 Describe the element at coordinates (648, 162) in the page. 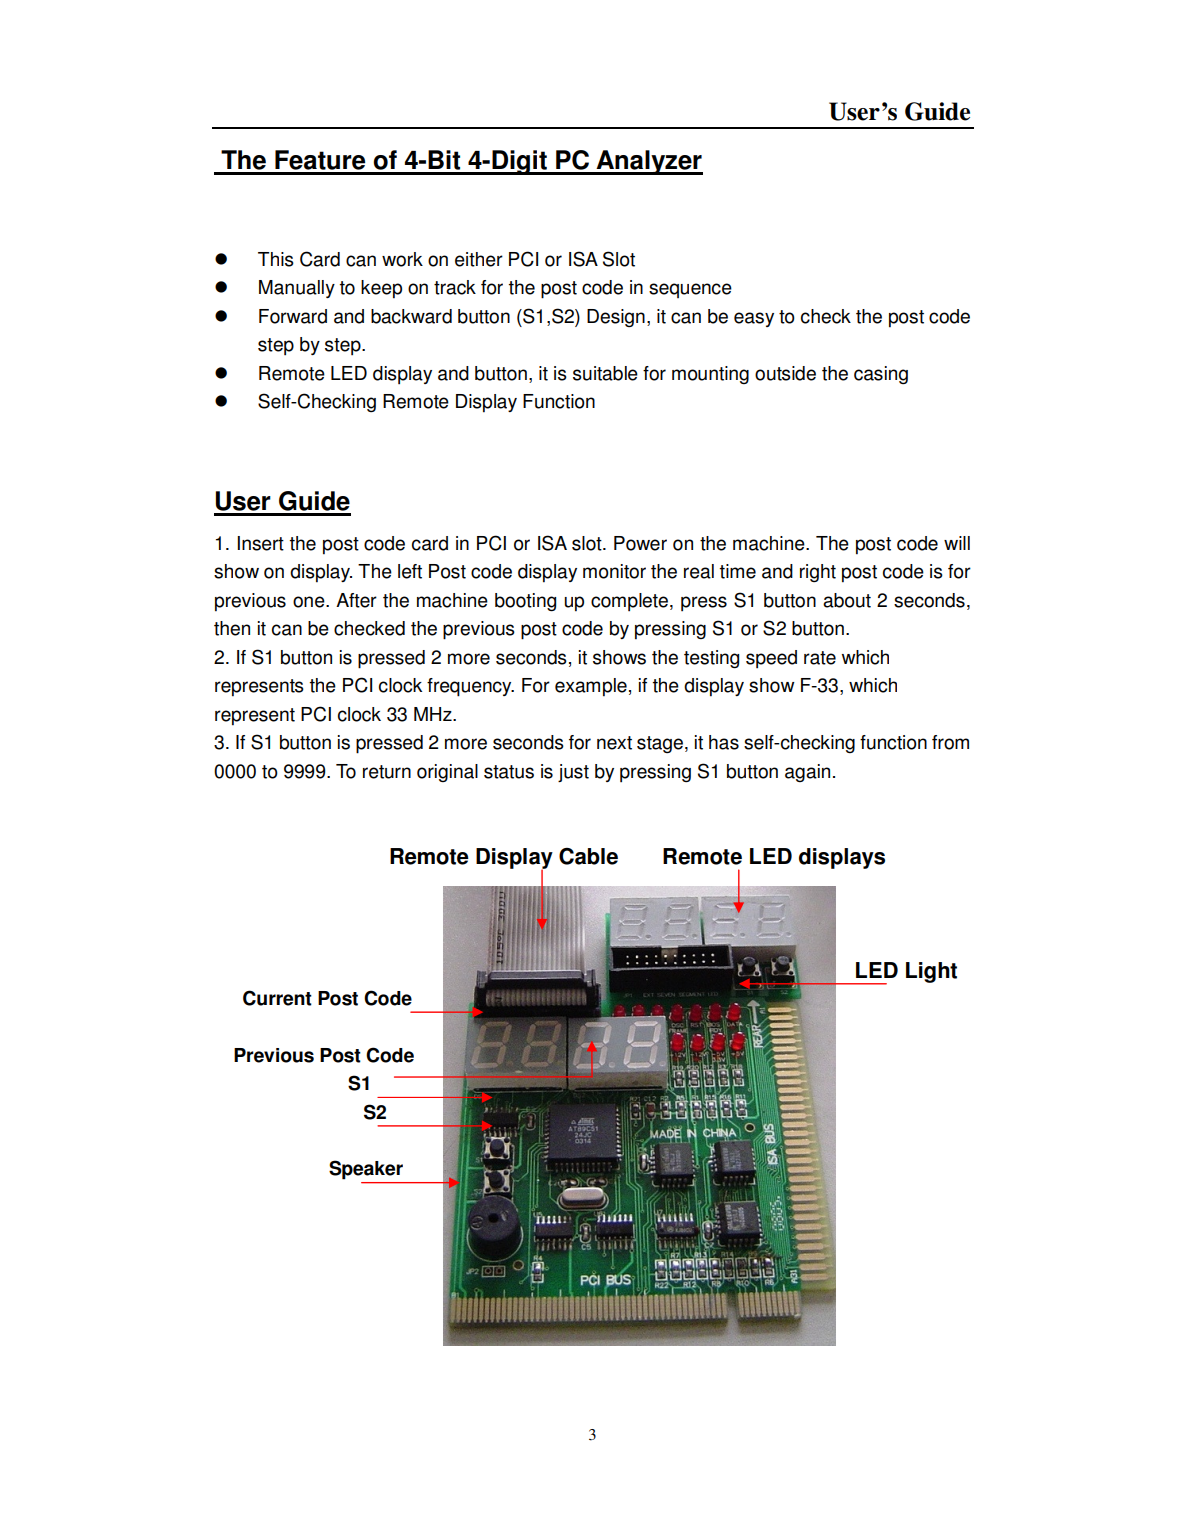

I see `Analyzer` at that location.
